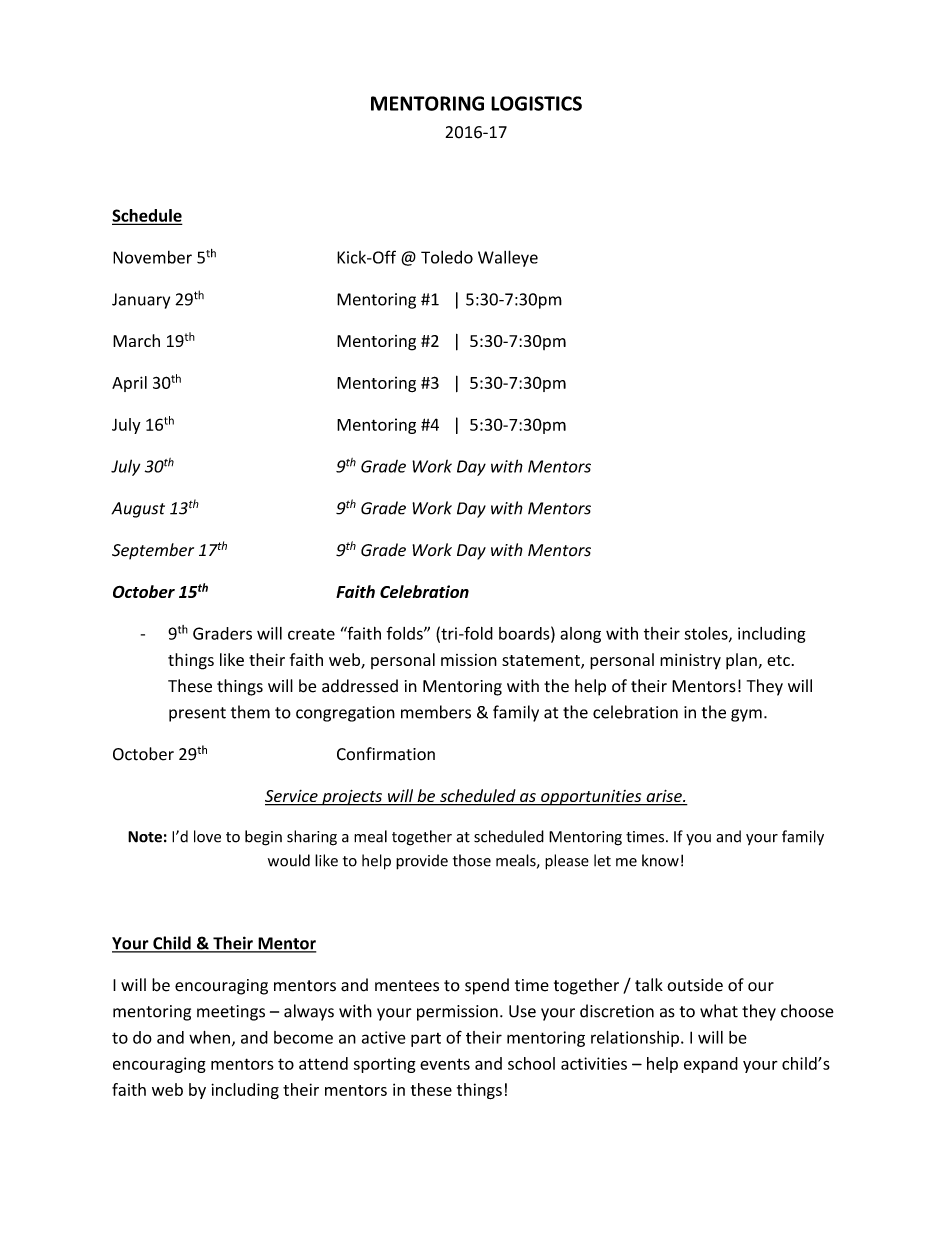 The width and height of the document is (952, 1233). What do you see at coordinates (197, 714) in the document?
I see `present` at bounding box center [197, 714].
